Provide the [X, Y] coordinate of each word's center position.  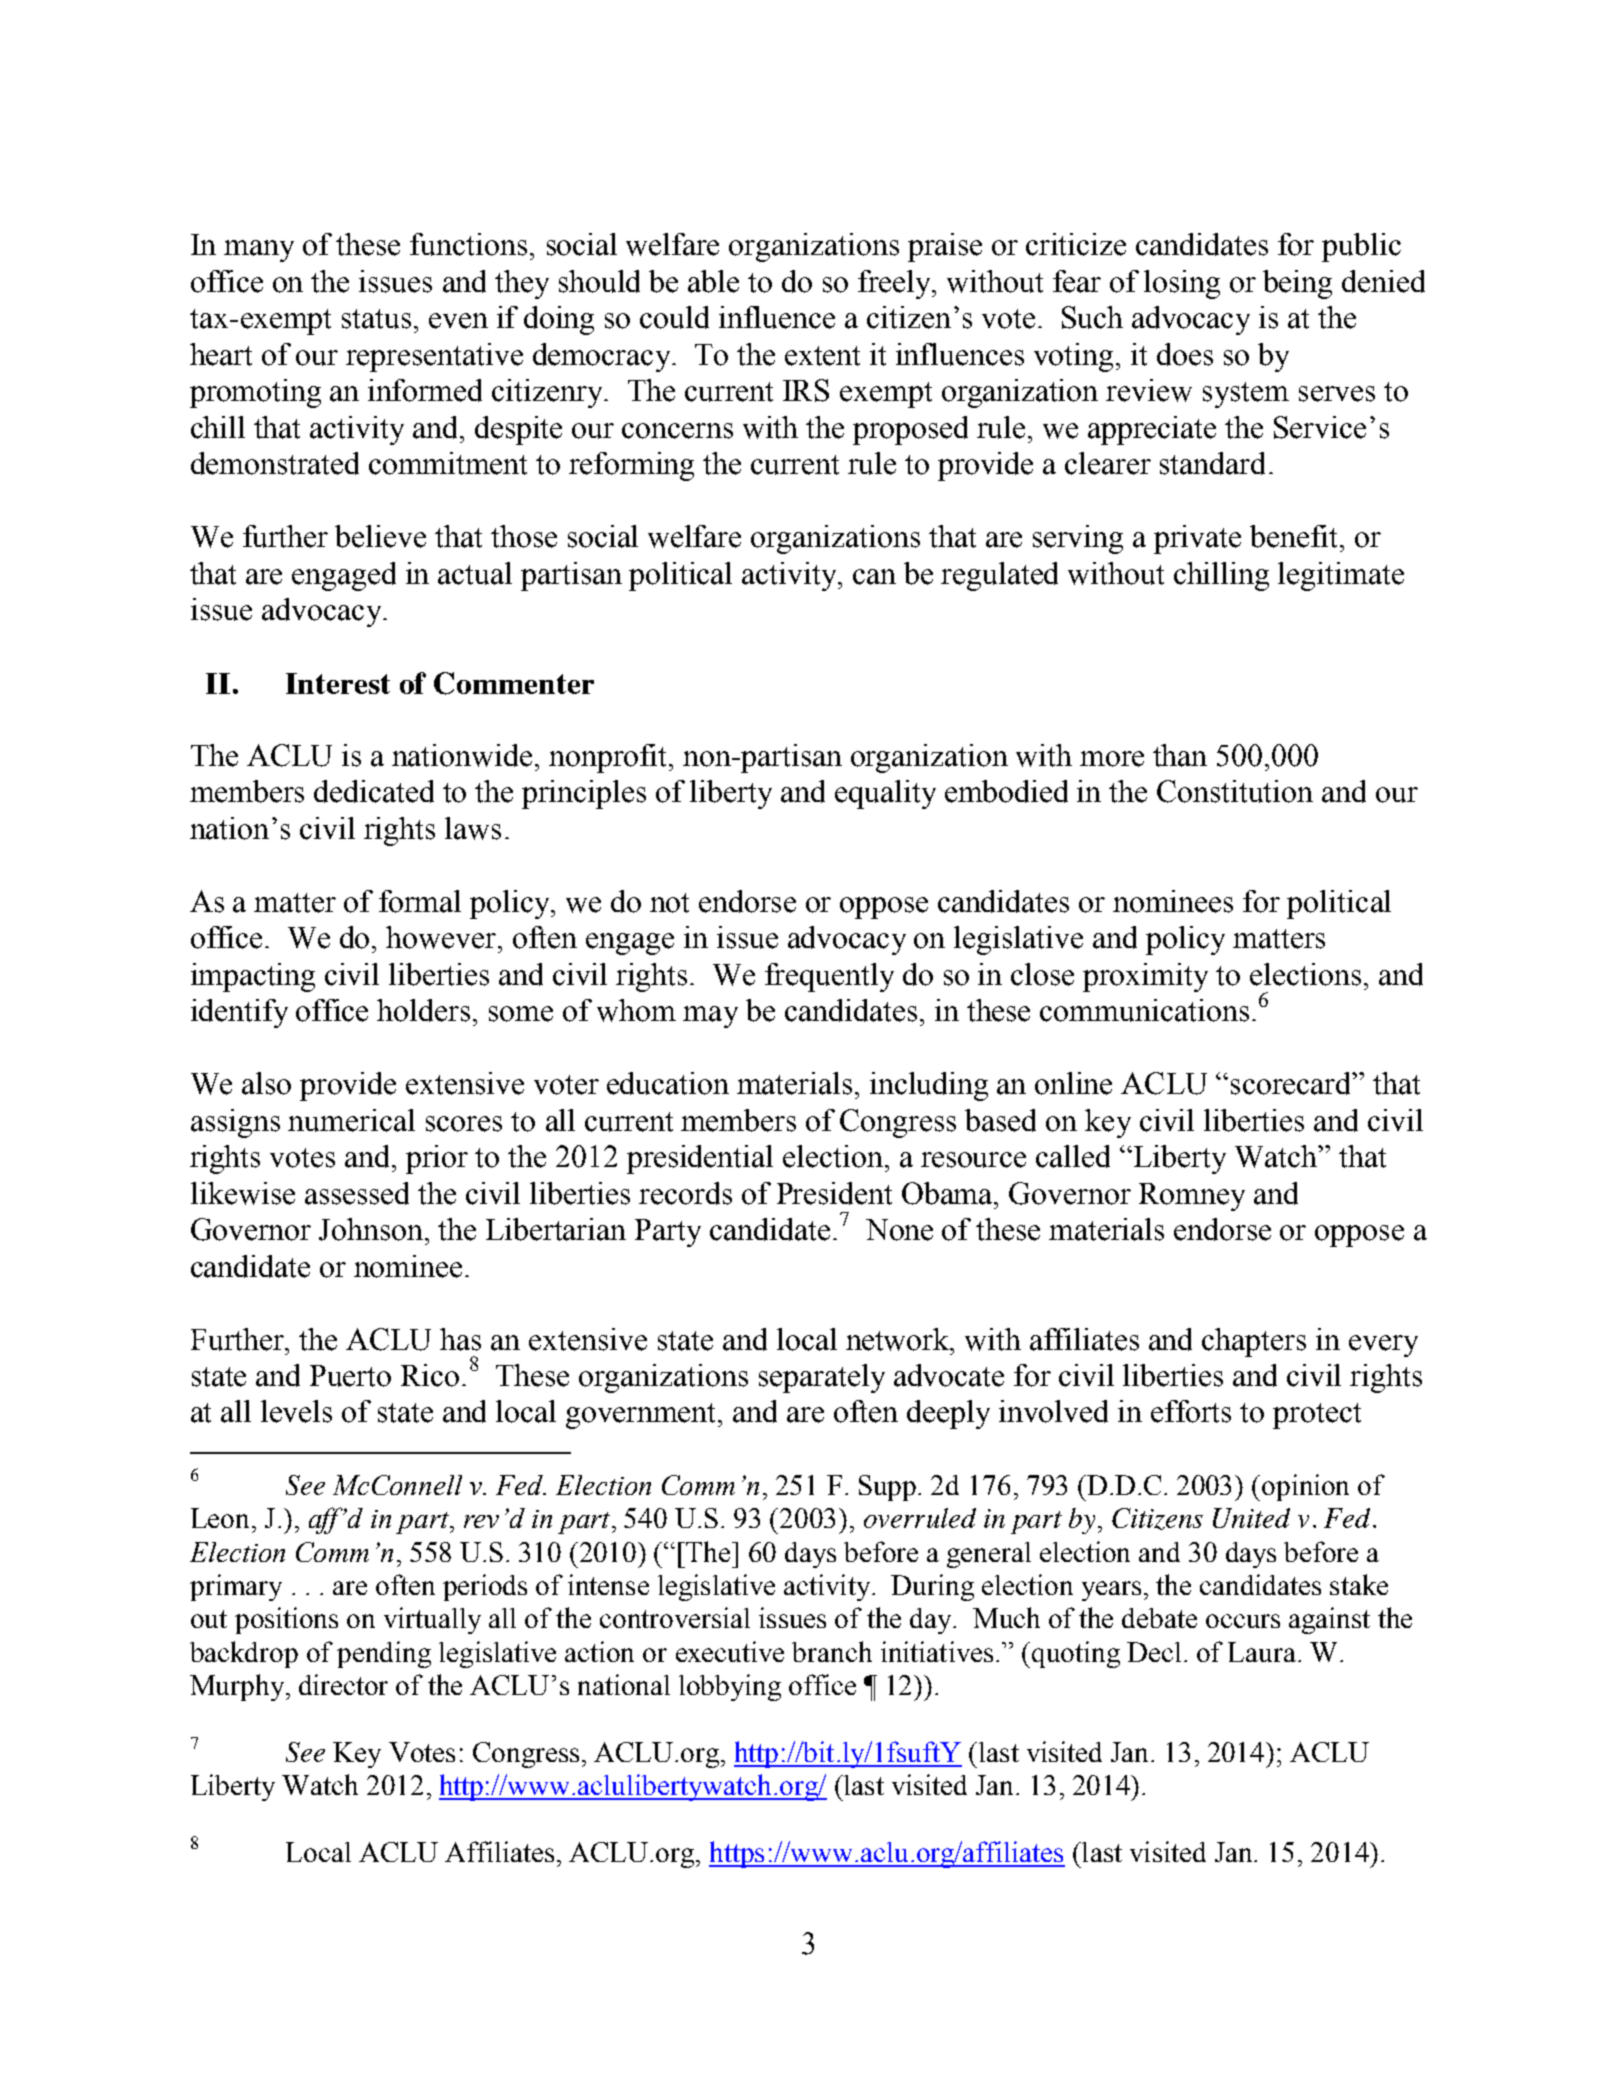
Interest [338, 683]
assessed [357, 1193]
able [713, 281]
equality [885, 794]
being [1297, 284]
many [259, 251]
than [1180, 755]
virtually [432, 1620]
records [685, 1193]
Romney [1192, 1197]
